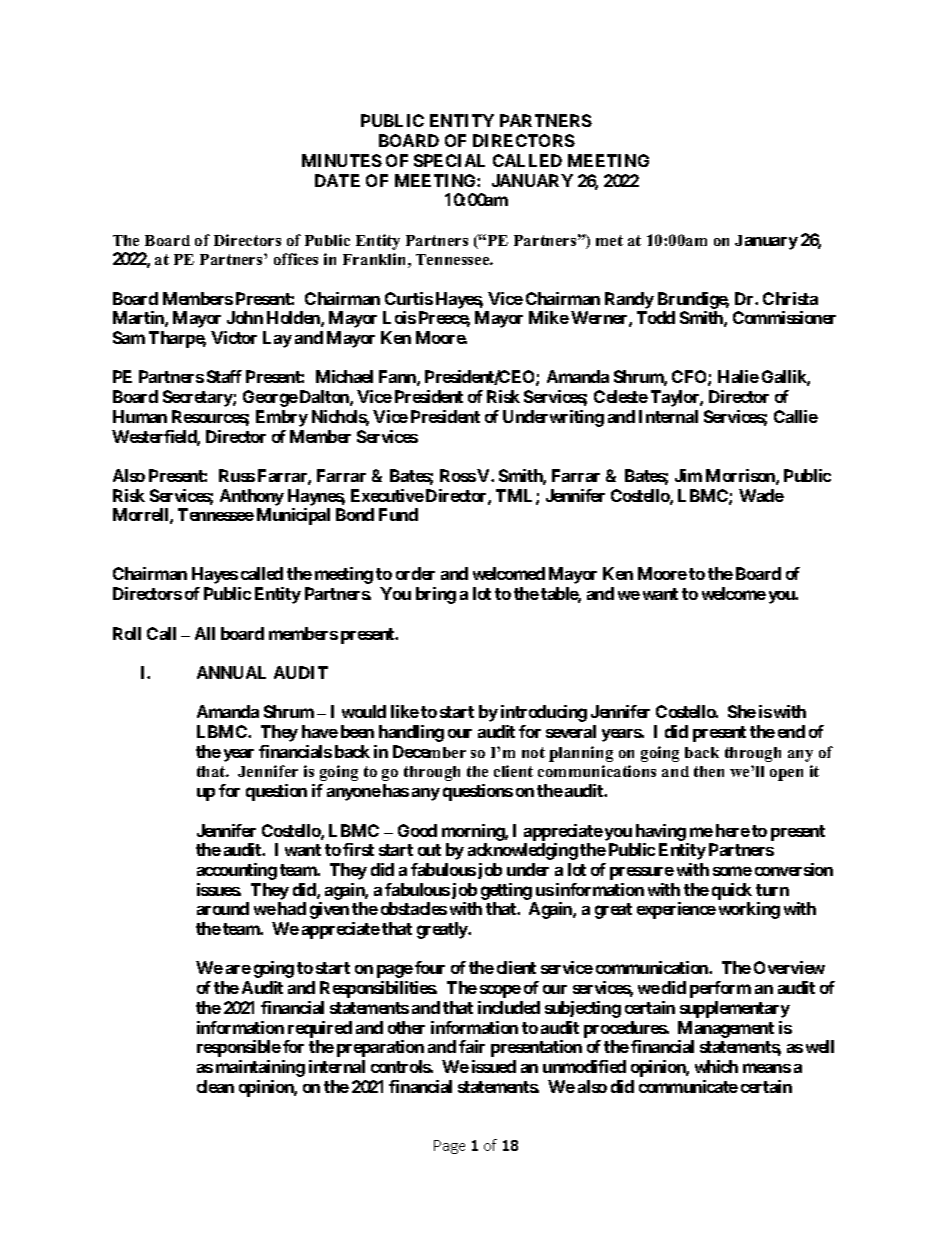 The width and height of the page is (952, 1233). What do you see at coordinates (761, 495) in the page?
I see `Wade` at bounding box center [761, 495].
